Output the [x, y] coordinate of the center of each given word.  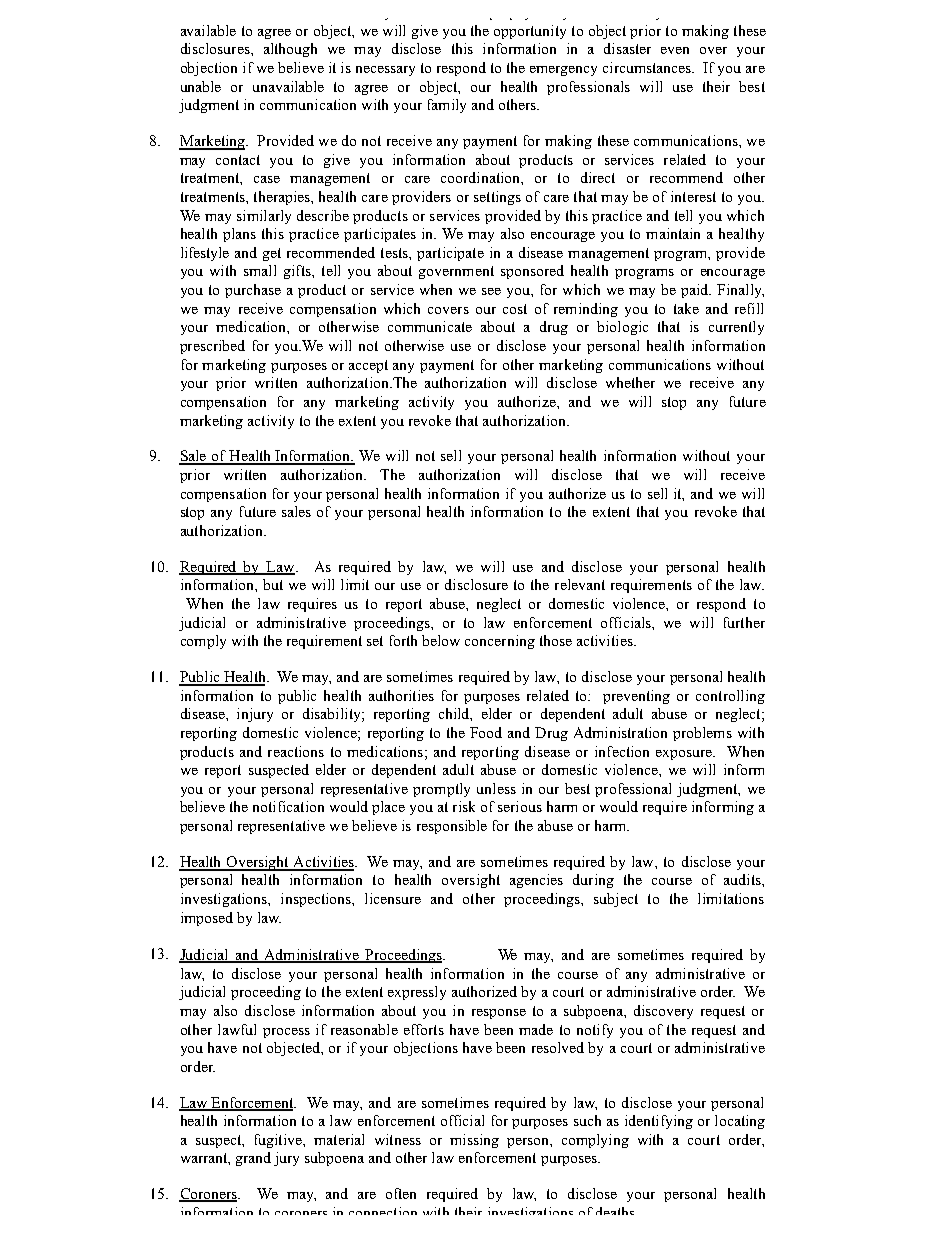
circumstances [648, 67]
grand [253, 1159]
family [447, 106]
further [744, 622]
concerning [500, 642]
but [273, 584]
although [290, 50]
